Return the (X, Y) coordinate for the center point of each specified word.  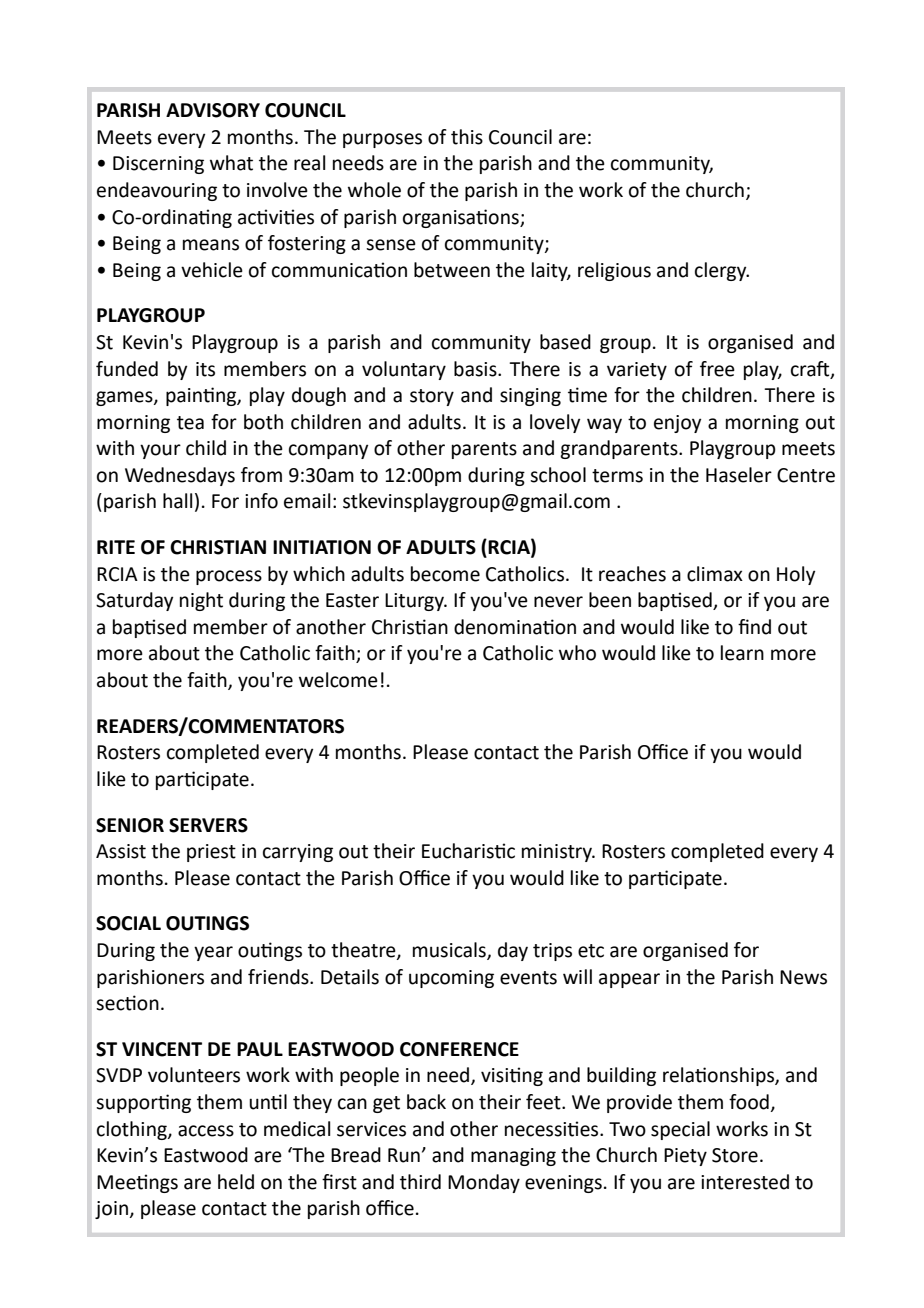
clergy (722, 271)
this (467, 137)
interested (745, 1182)
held (236, 1182)
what (231, 163)
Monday (484, 1183)
